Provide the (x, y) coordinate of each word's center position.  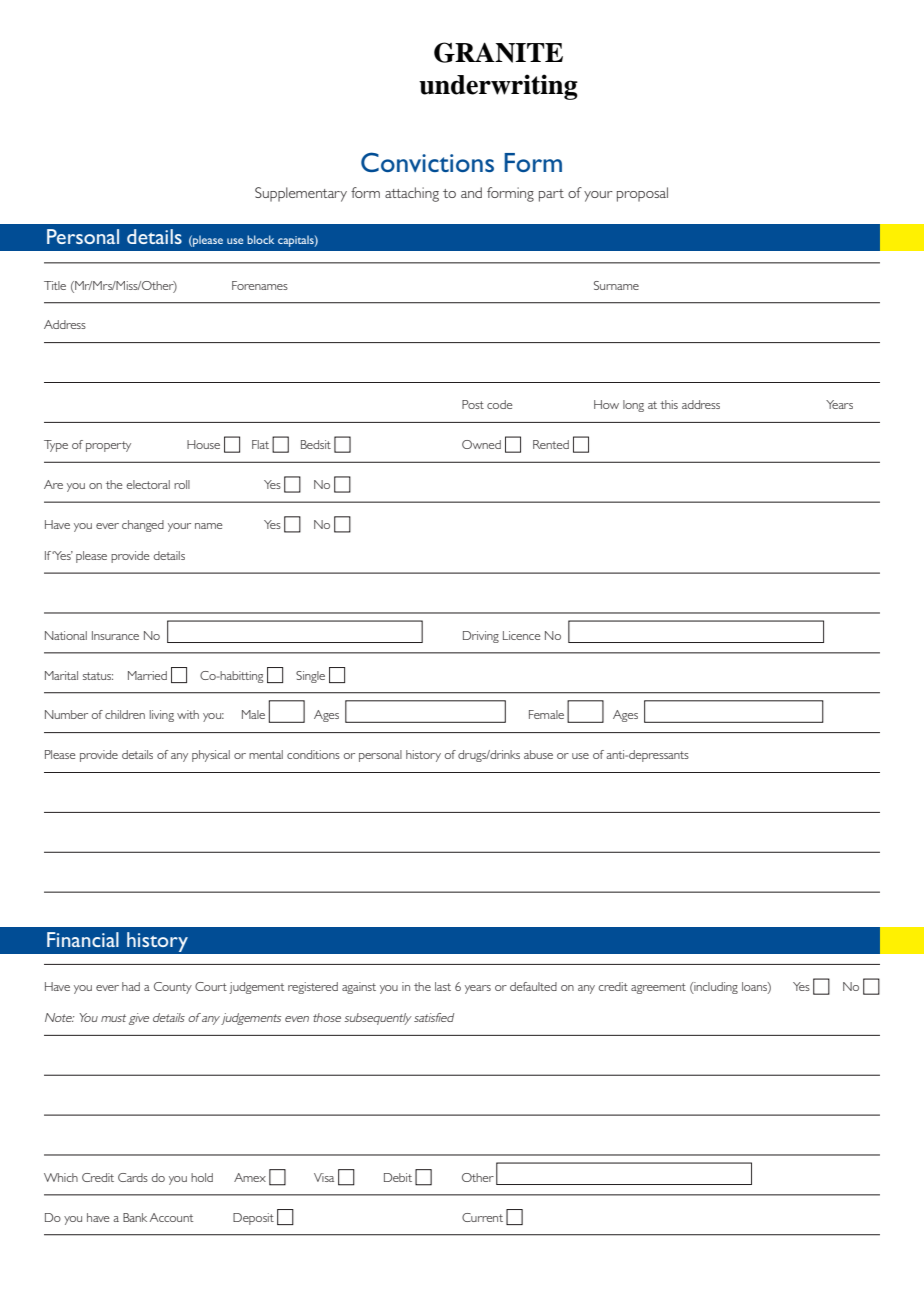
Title (55, 285)
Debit (398, 1177)
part (551, 195)
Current (482, 1217)
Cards (133, 1177)
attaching (412, 194)
